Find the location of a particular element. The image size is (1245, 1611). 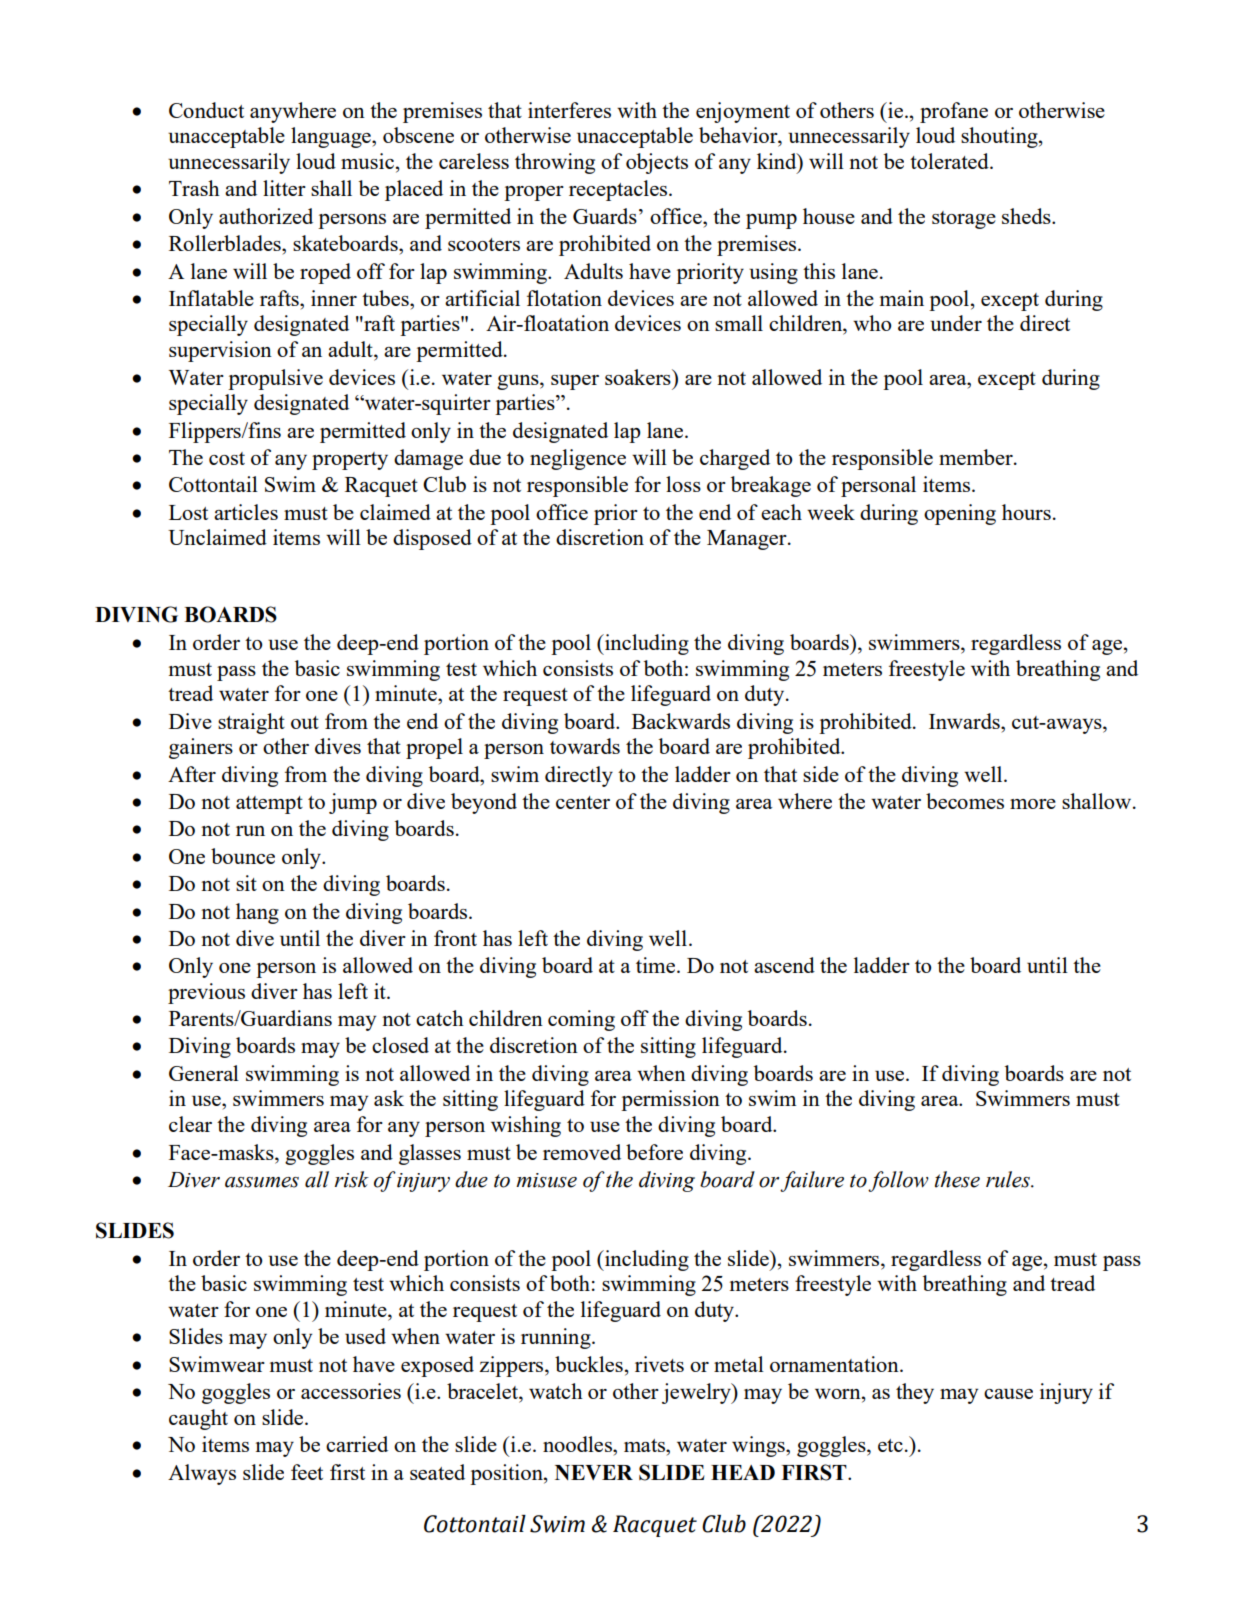

objects is located at coordinates (657, 163).
